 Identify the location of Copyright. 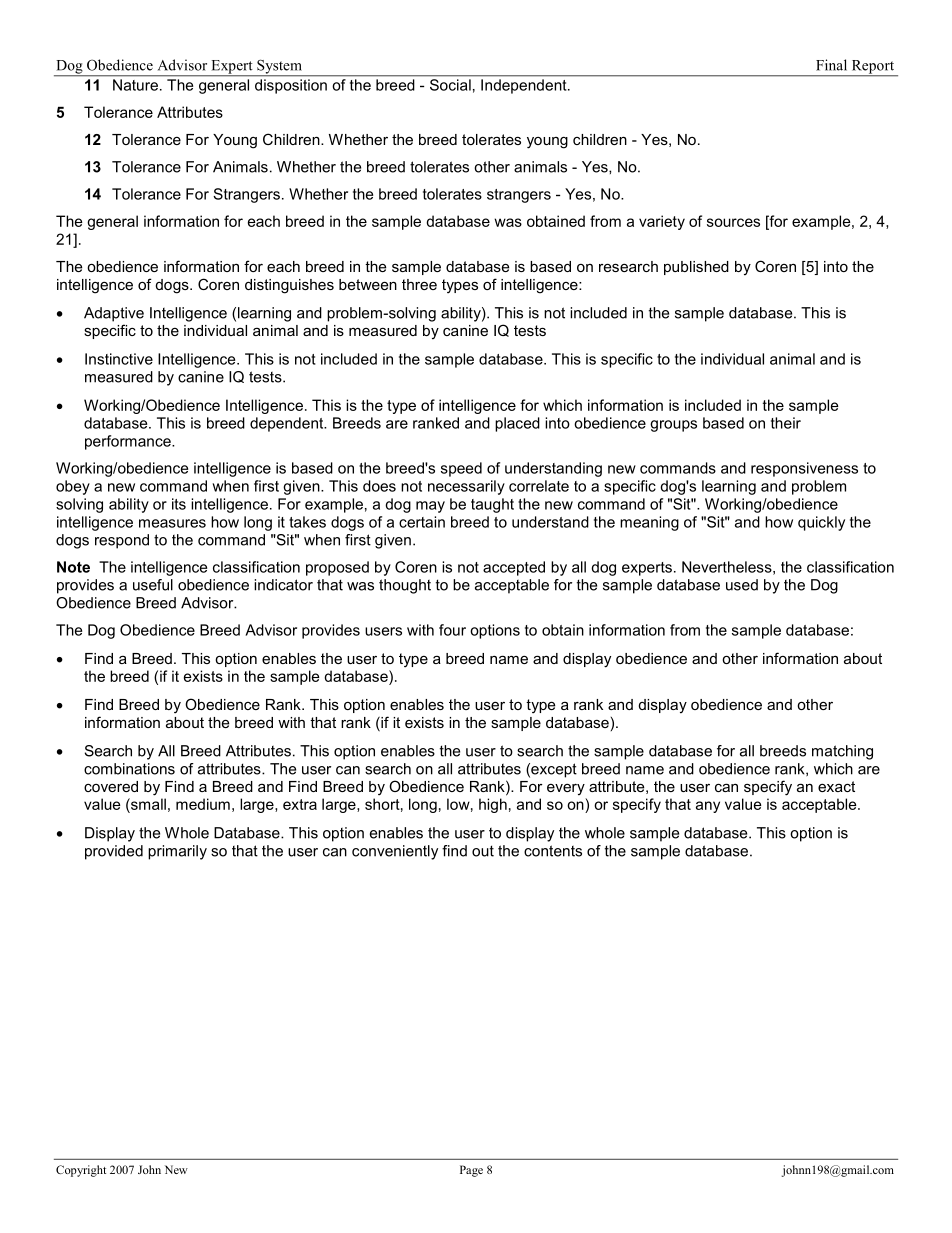
(81, 1171).
